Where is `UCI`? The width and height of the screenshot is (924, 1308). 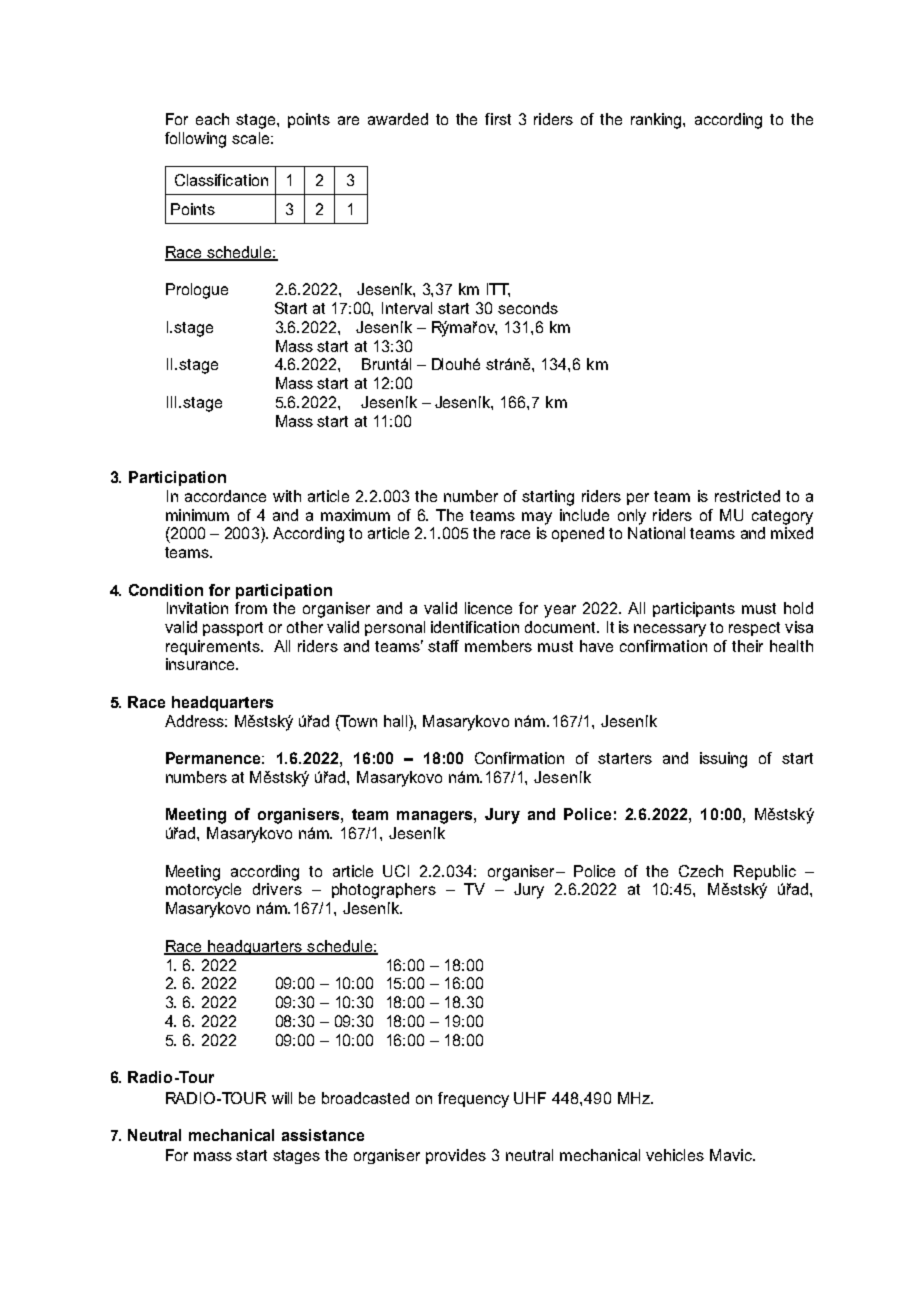 UCI is located at coordinates (396, 871).
